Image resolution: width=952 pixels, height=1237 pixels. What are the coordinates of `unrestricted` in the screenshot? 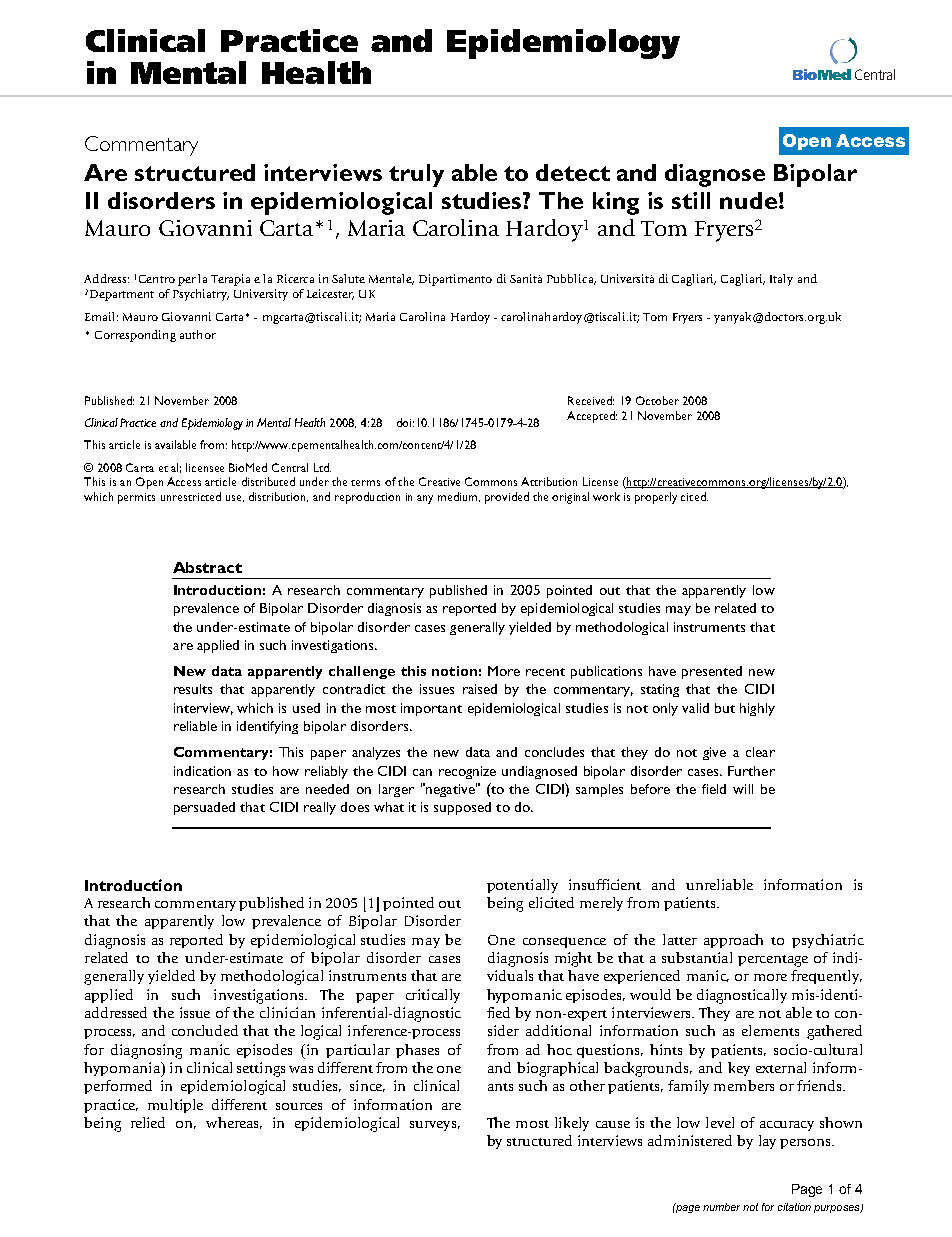 It's located at (191, 496).
